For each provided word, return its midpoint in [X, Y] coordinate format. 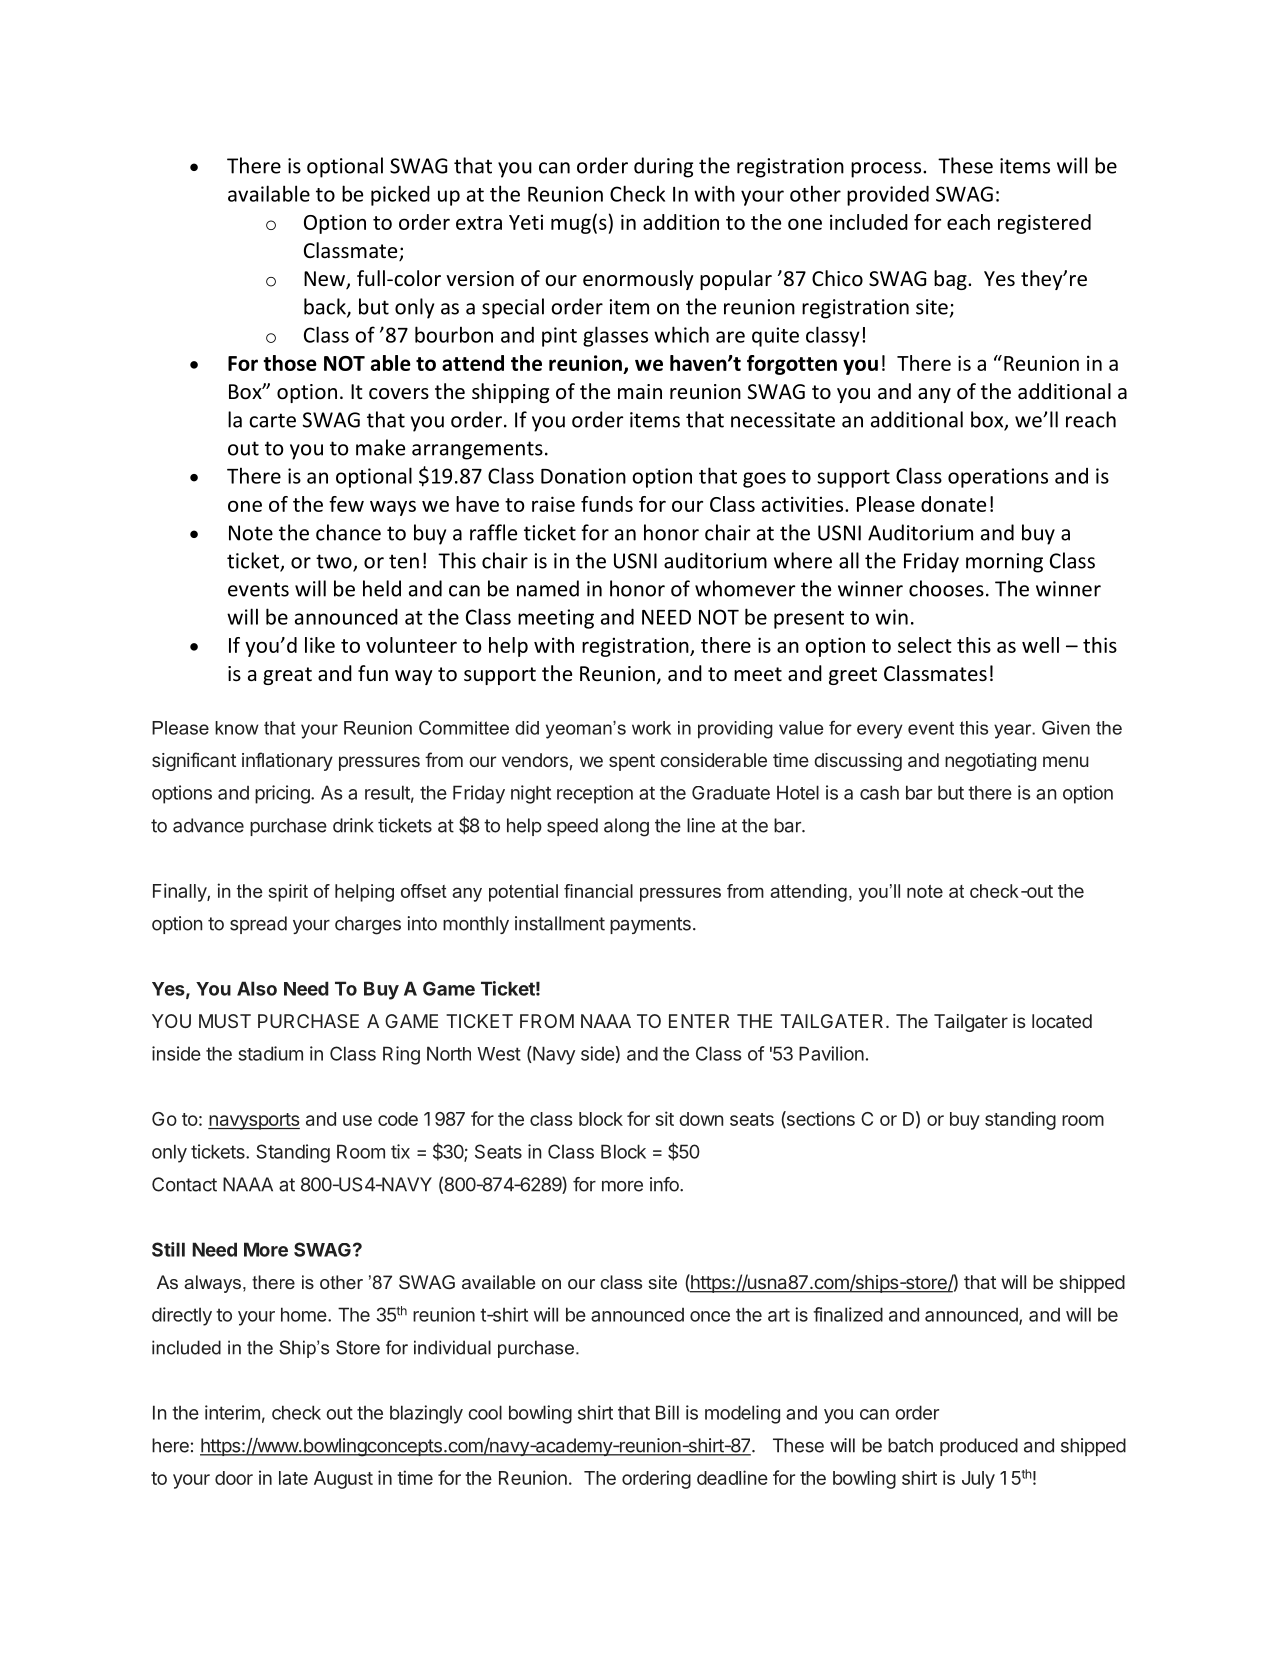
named [548, 588]
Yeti [526, 222]
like [320, 645]
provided [888, 195]
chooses [946, 588]
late [293, 1478]
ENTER [699, 1021]
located [1062, 1021]
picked [400, 195]
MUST [225, 1021]
